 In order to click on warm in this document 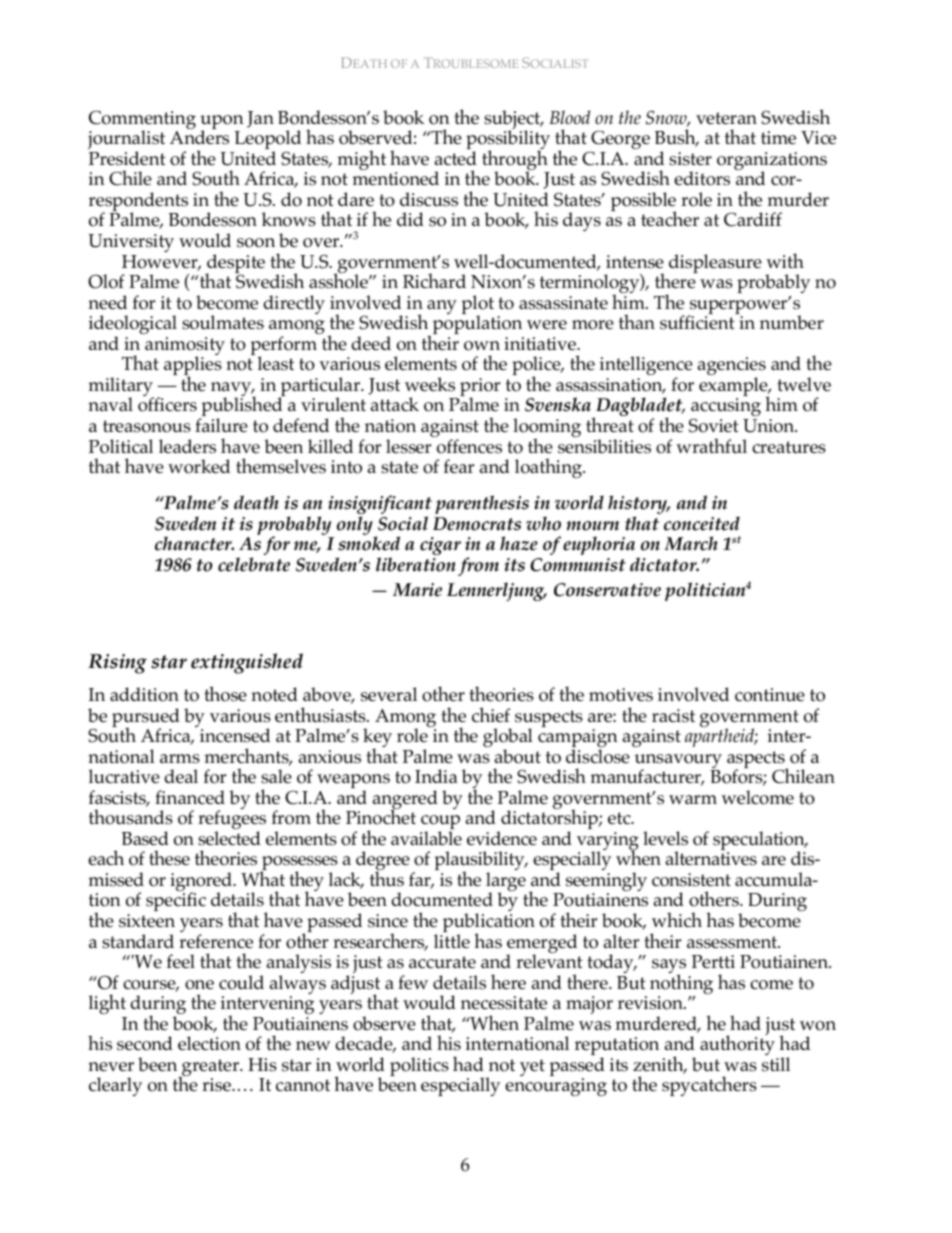, I will do `click(693, 799)`.
